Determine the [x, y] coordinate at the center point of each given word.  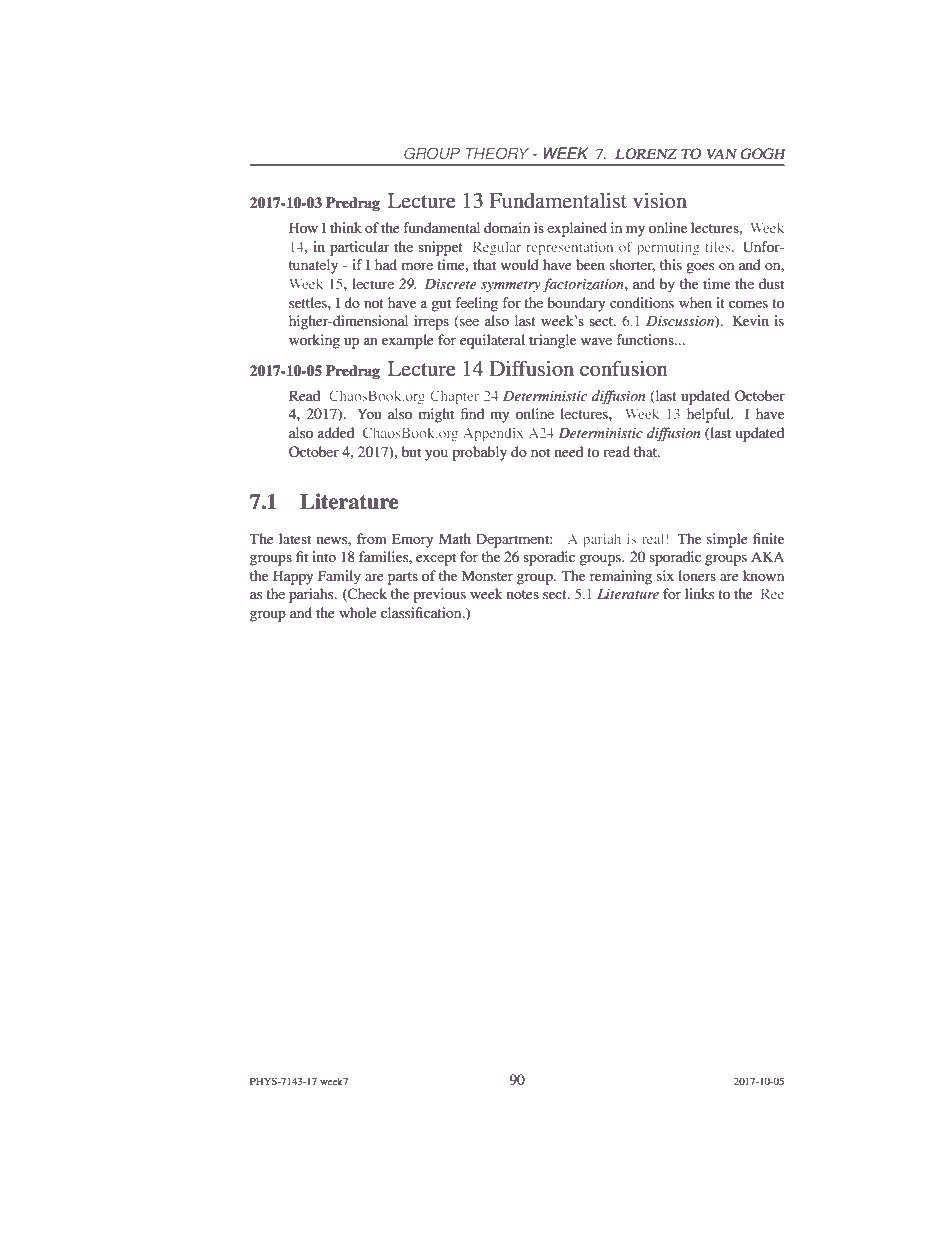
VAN [721, 153]
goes [700, 268]
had [386, 264]
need [569, 451]
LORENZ [646, 153]
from [372, 538]
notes [523, 594]
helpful [710, 415]
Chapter [454, 397]
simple [727, 540]
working [314, 341]
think [346, 227]
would [520, 264]
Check [366, 595]
